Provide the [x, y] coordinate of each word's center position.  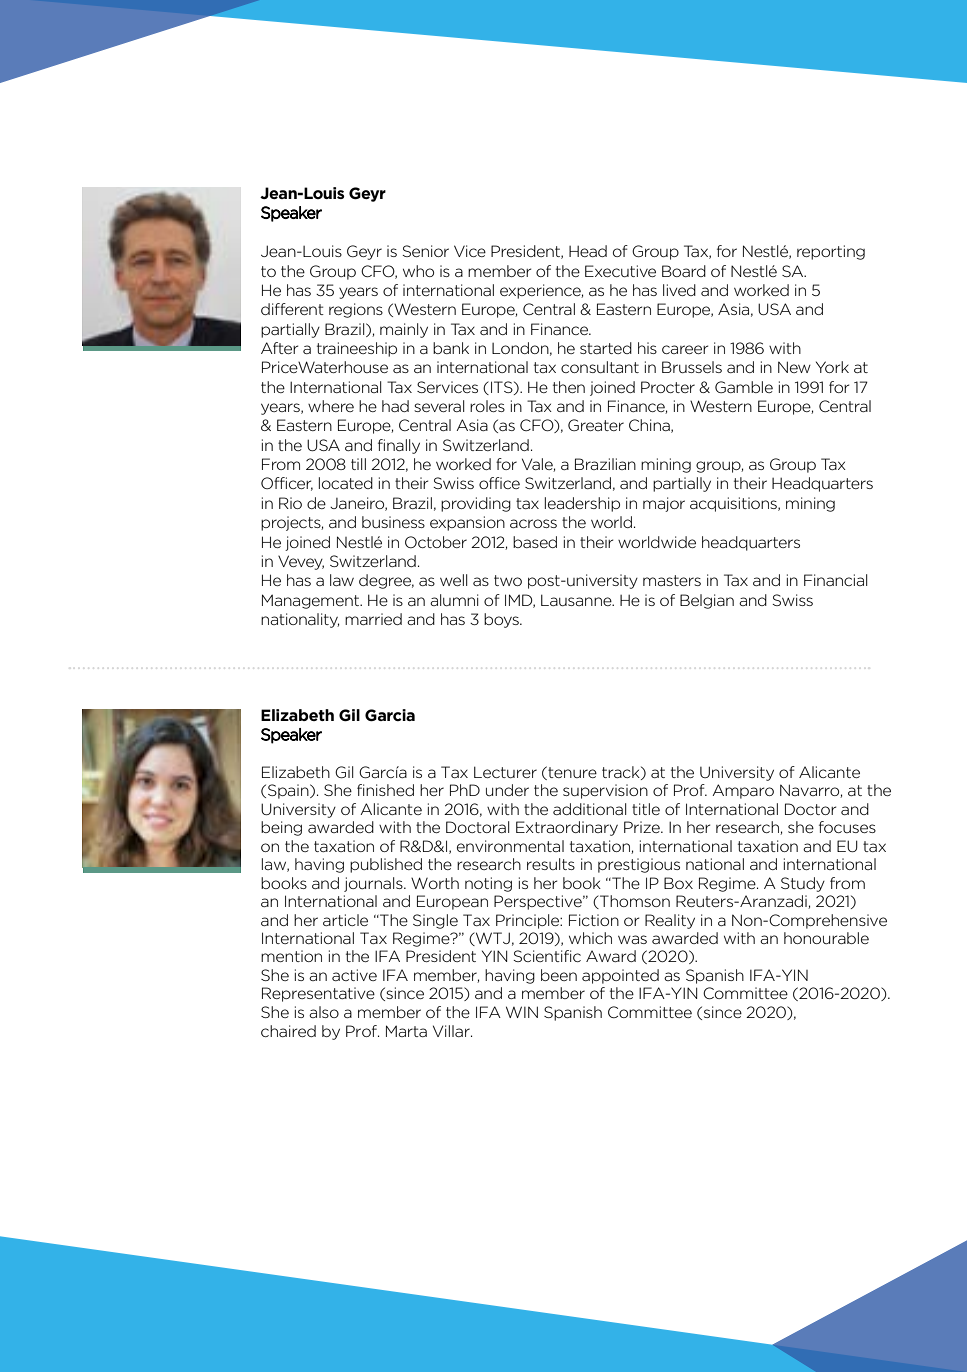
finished [385, 790]
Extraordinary [567, 828]
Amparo [743, 791]
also [324, 1012]
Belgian [707, 601]
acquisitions [734, 504]
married [373, 619]
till [358, 464]
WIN [522, 1012]
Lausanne [577, 600]
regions [356, 310]
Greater [596, 425]
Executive [620, 271]
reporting [831, 252]
